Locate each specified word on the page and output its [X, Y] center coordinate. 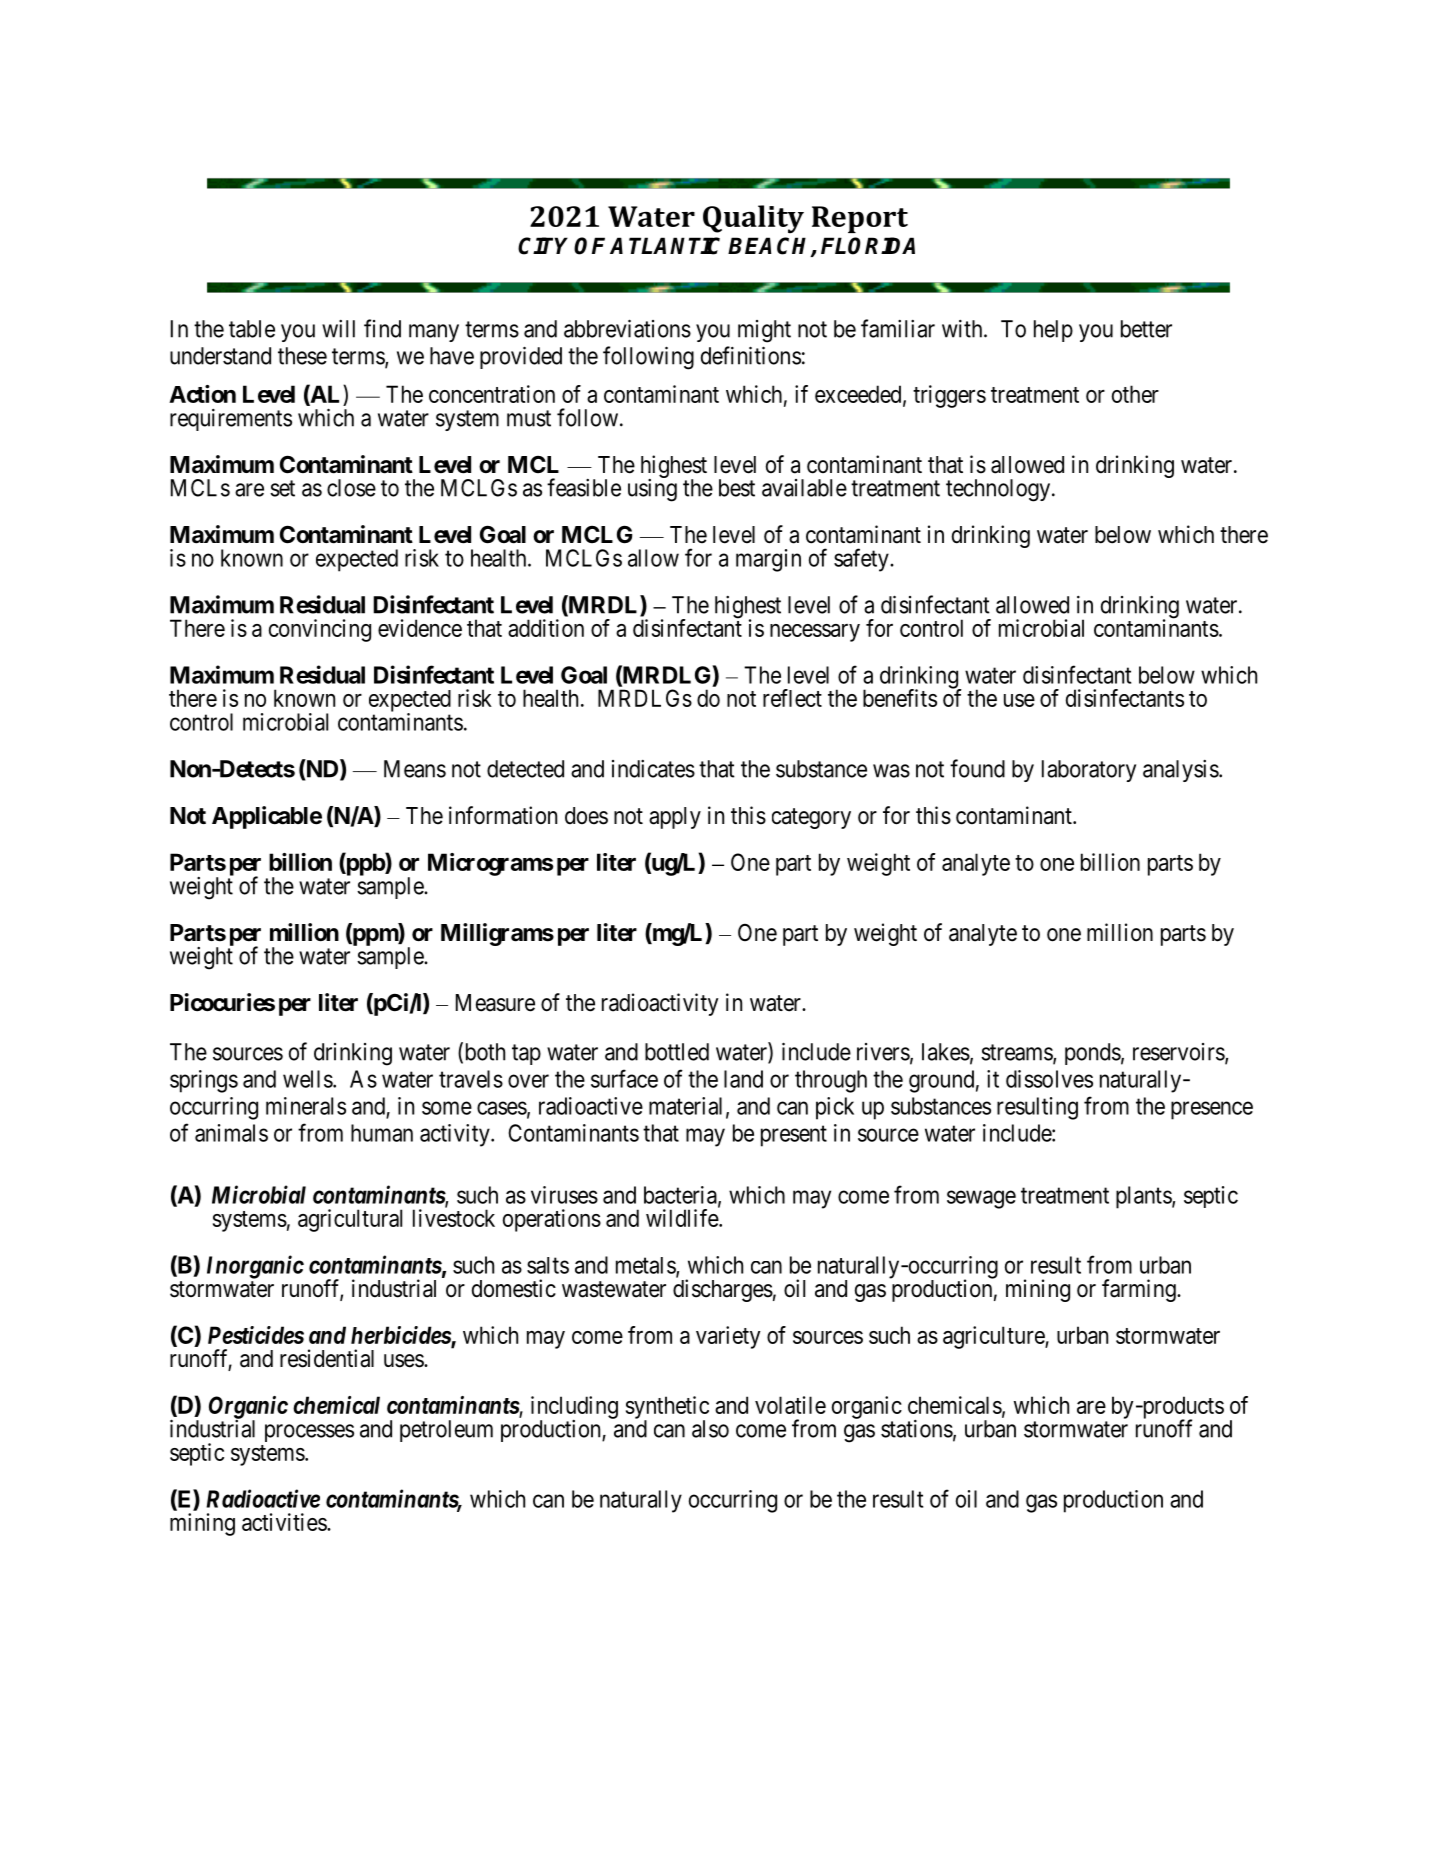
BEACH [770, 247]
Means [415, 769]
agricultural [350, 1220]
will [338, 329]
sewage [981, 1199]
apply [675, 818]
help [1053, 331]
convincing [320, 630]
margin [768, 560]
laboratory [1089, 771]
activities [285, 1522]
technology [999, 490]
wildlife [683, 1218]
